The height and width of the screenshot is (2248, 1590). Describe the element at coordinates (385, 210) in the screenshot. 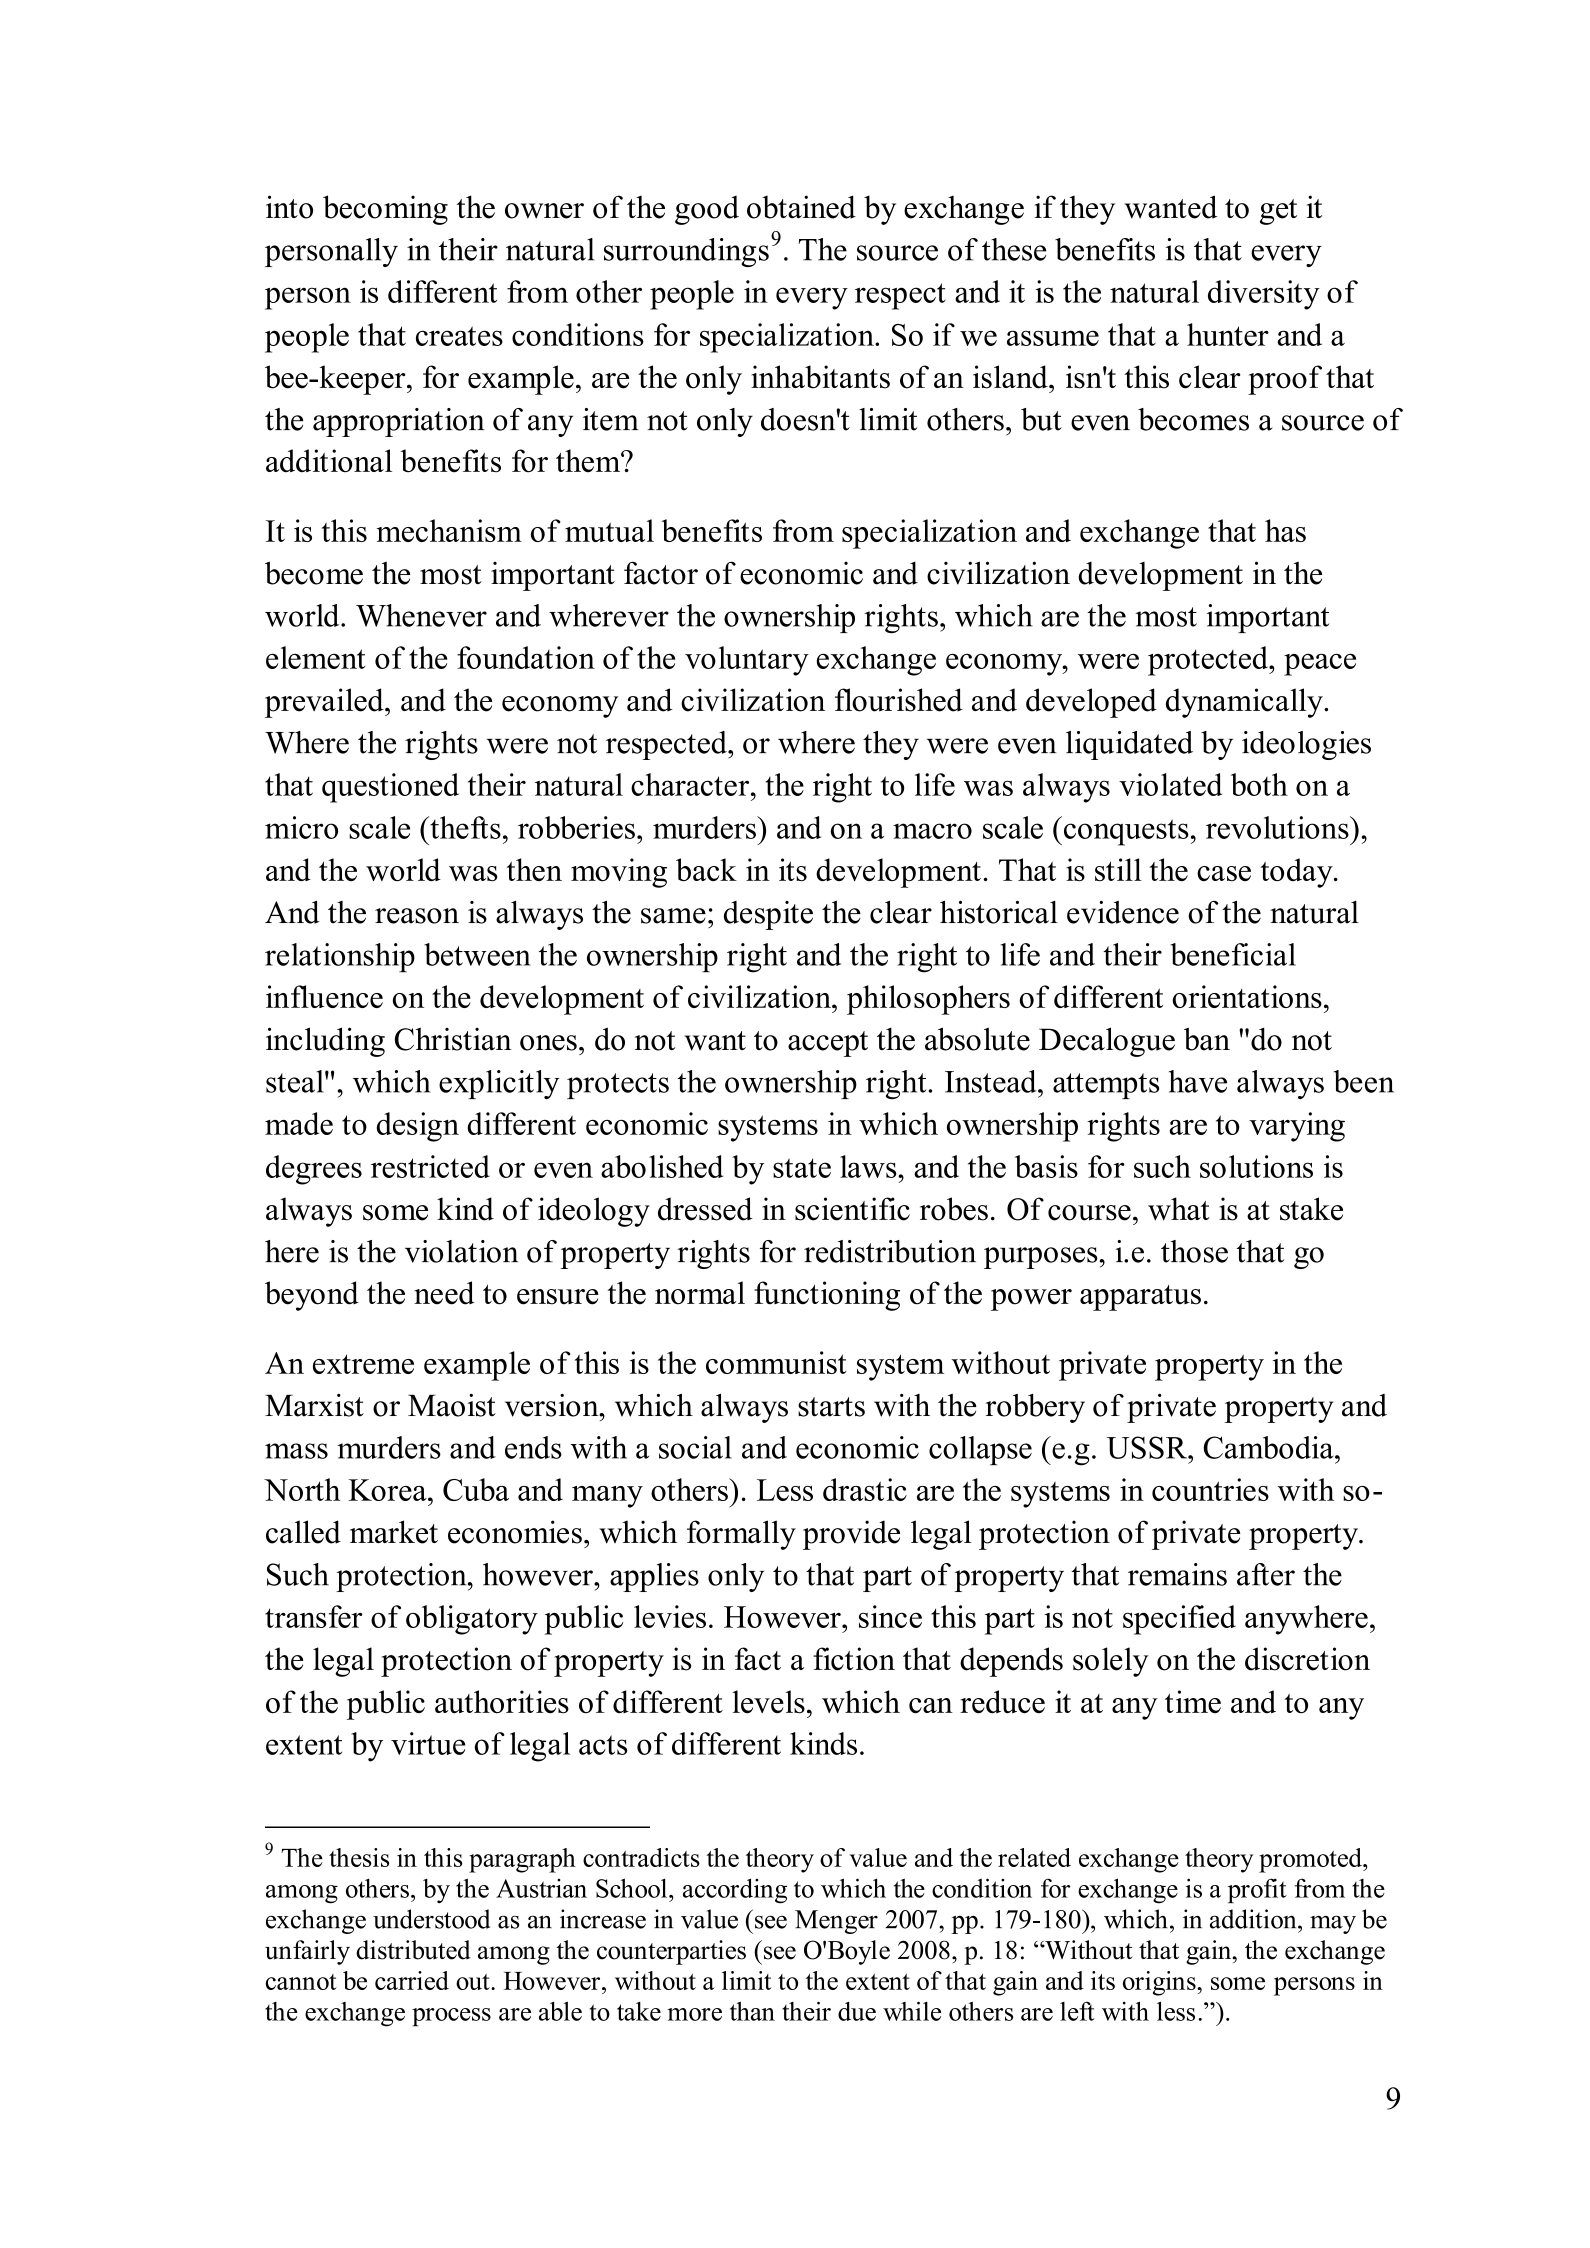

I see `becoming` at that location.
